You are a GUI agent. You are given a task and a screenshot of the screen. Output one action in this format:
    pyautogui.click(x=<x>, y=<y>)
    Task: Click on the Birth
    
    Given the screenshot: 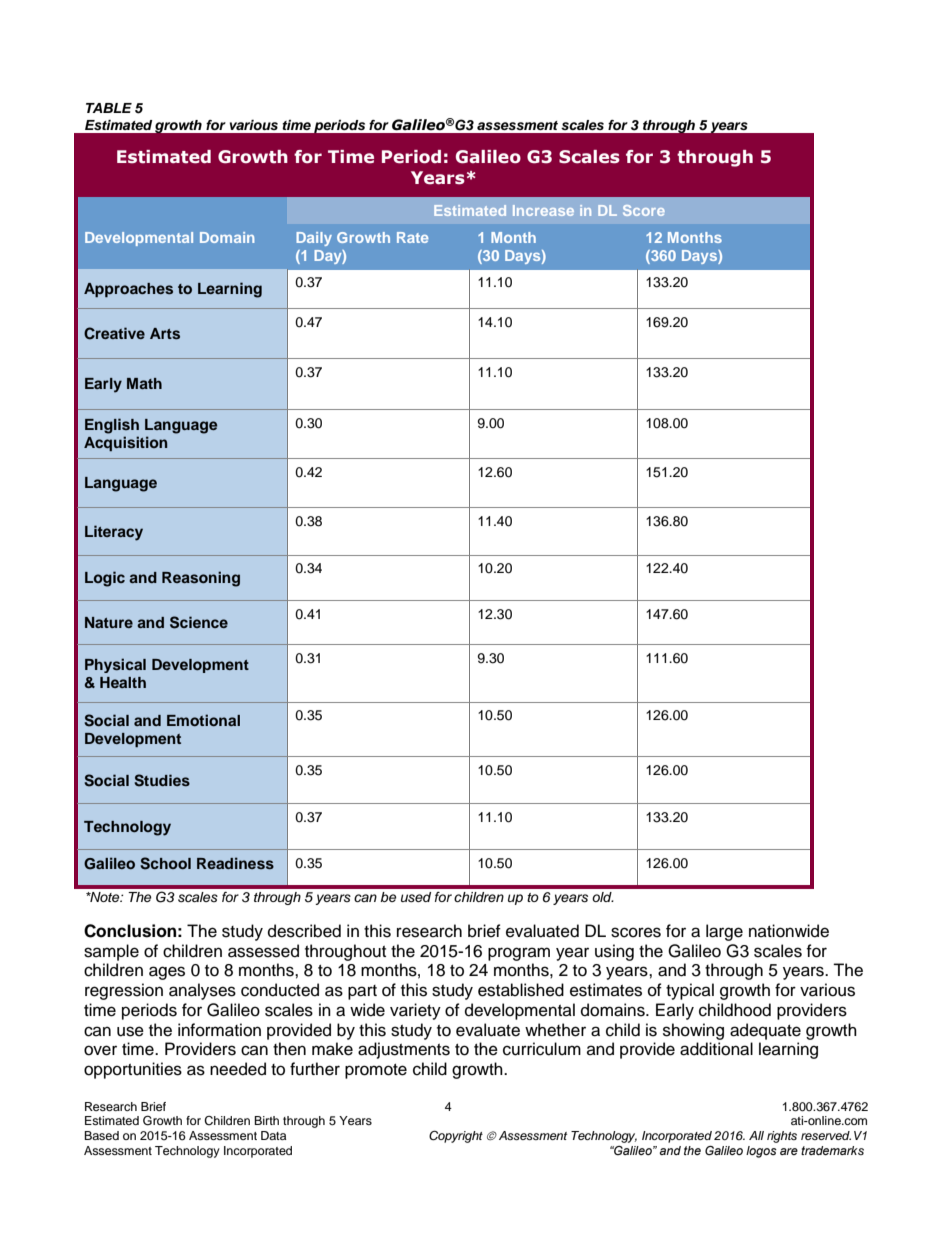 What is the action you would take?
    pyautogui.click(x=266, y=1120)
